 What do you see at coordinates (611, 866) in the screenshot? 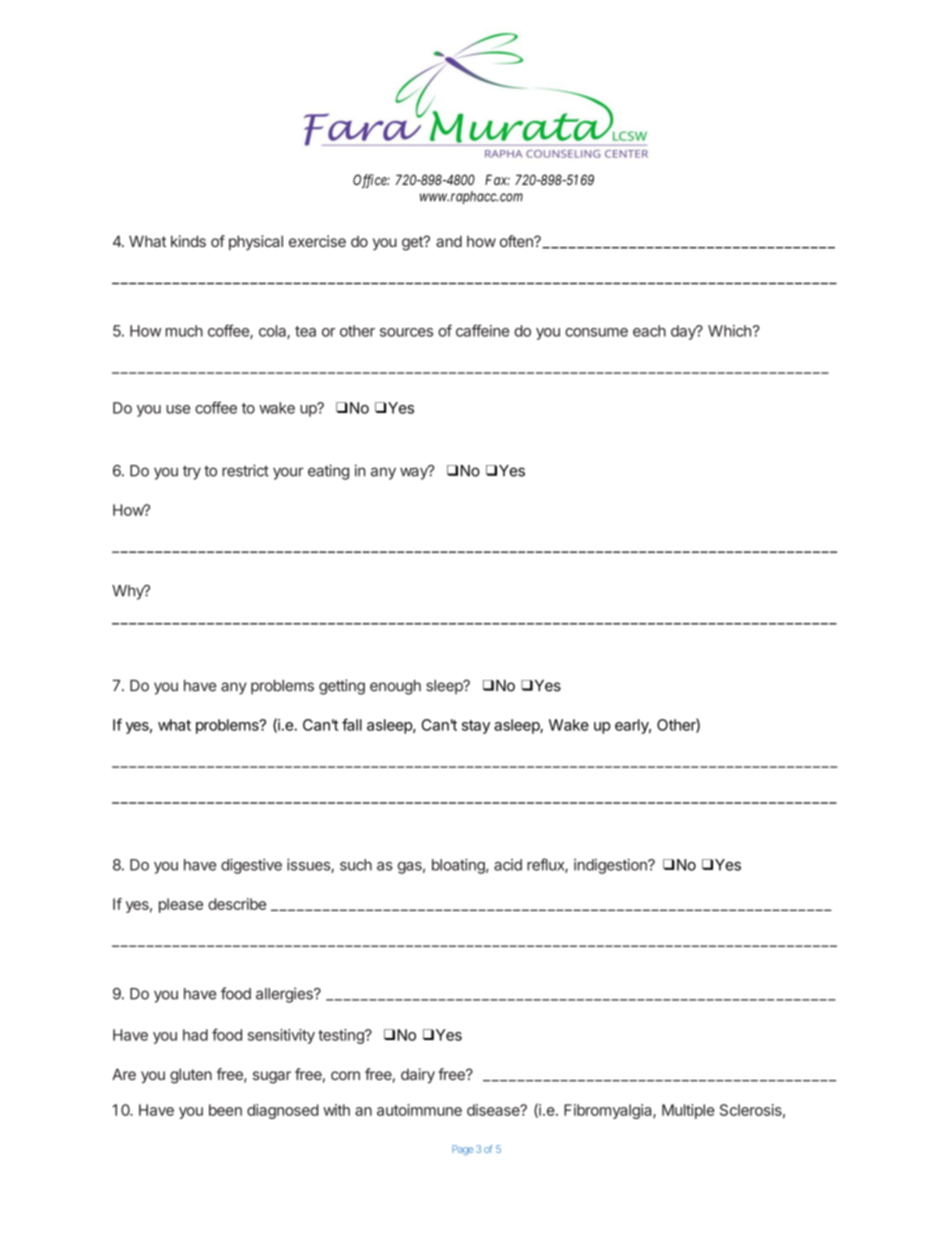
I see `indigestion` at bounding box center [611, 866].
